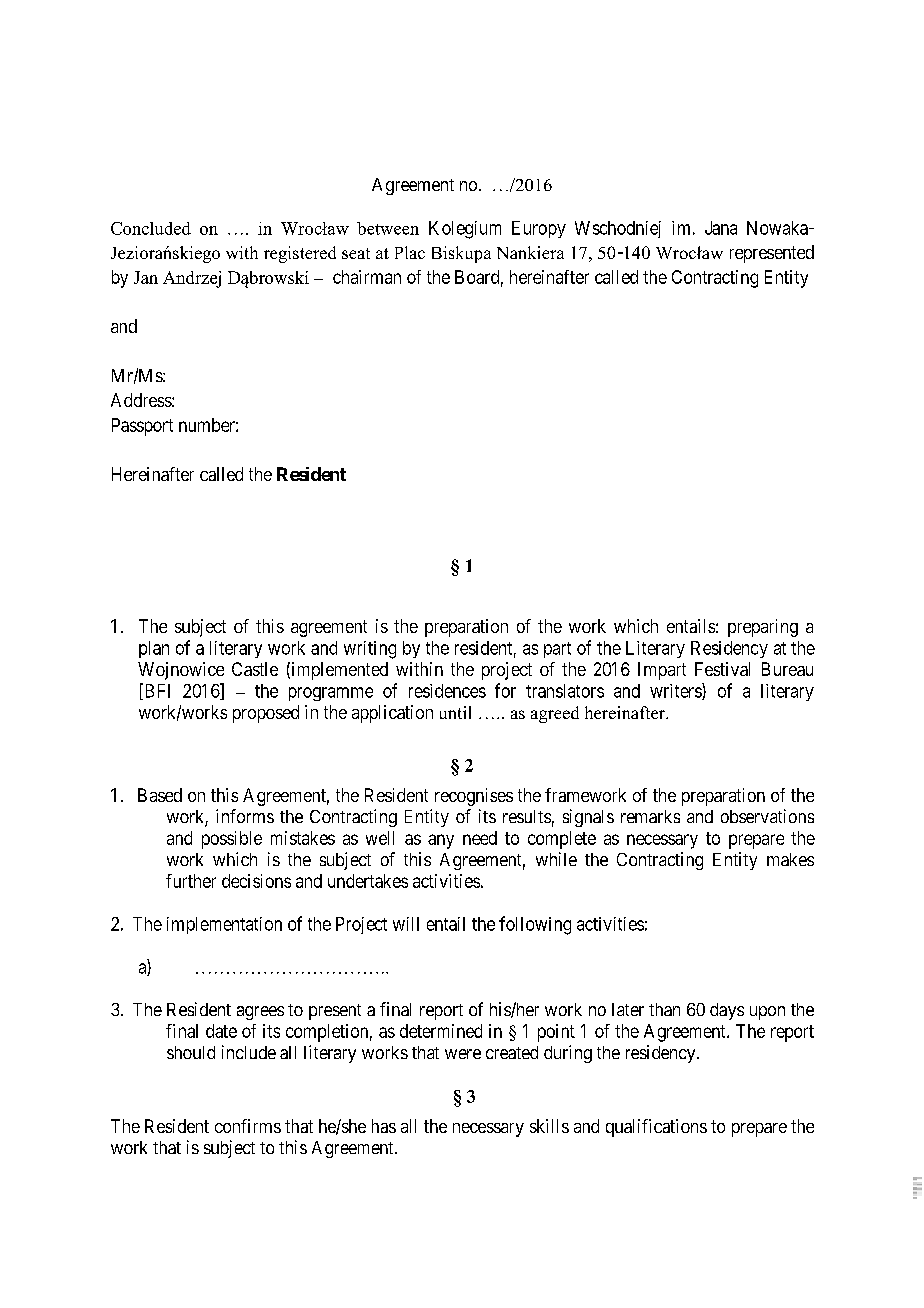  I want to click on confirms, so click(248, 1126).
